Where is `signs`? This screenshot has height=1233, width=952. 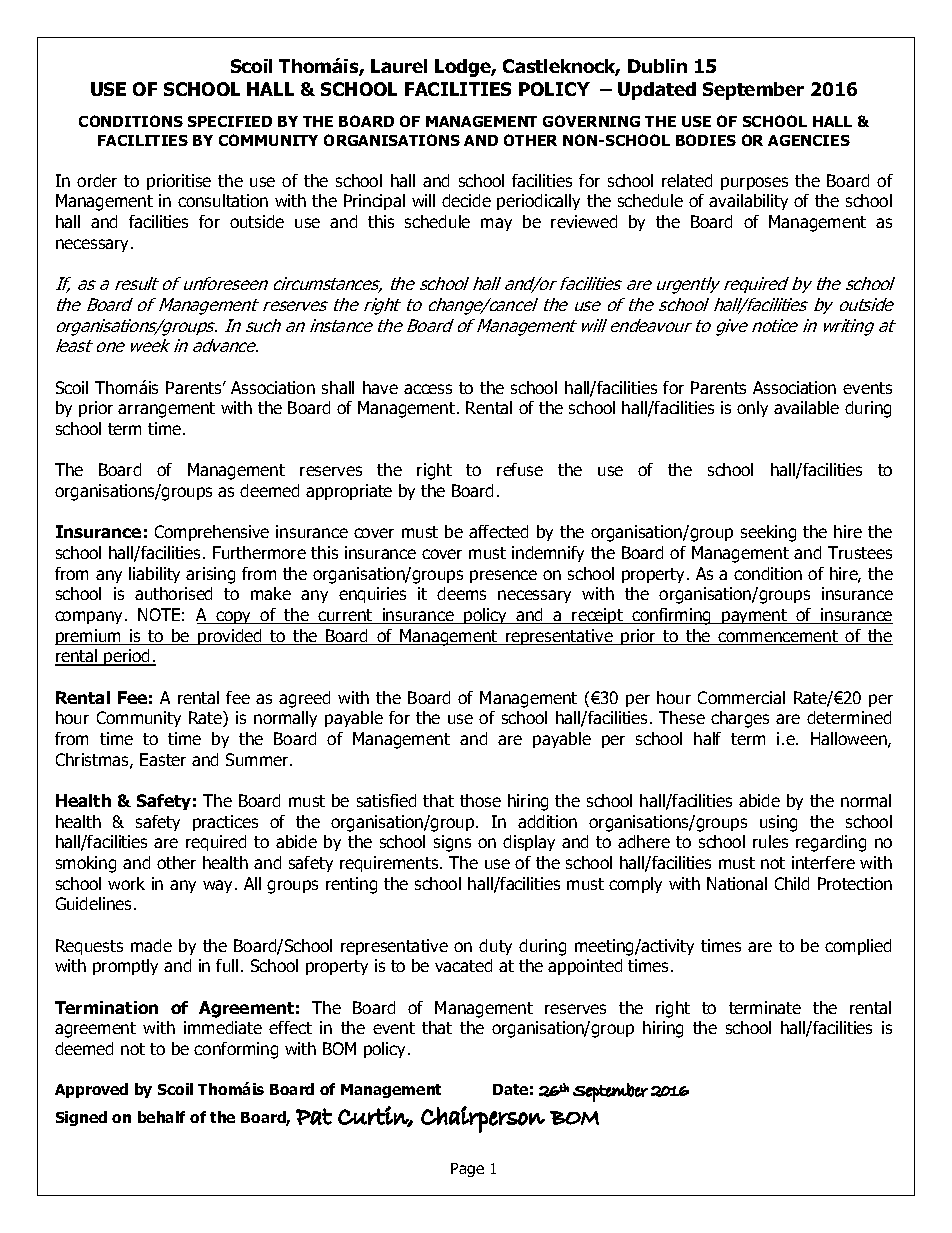 signs is located at coordinates (452, 843).
